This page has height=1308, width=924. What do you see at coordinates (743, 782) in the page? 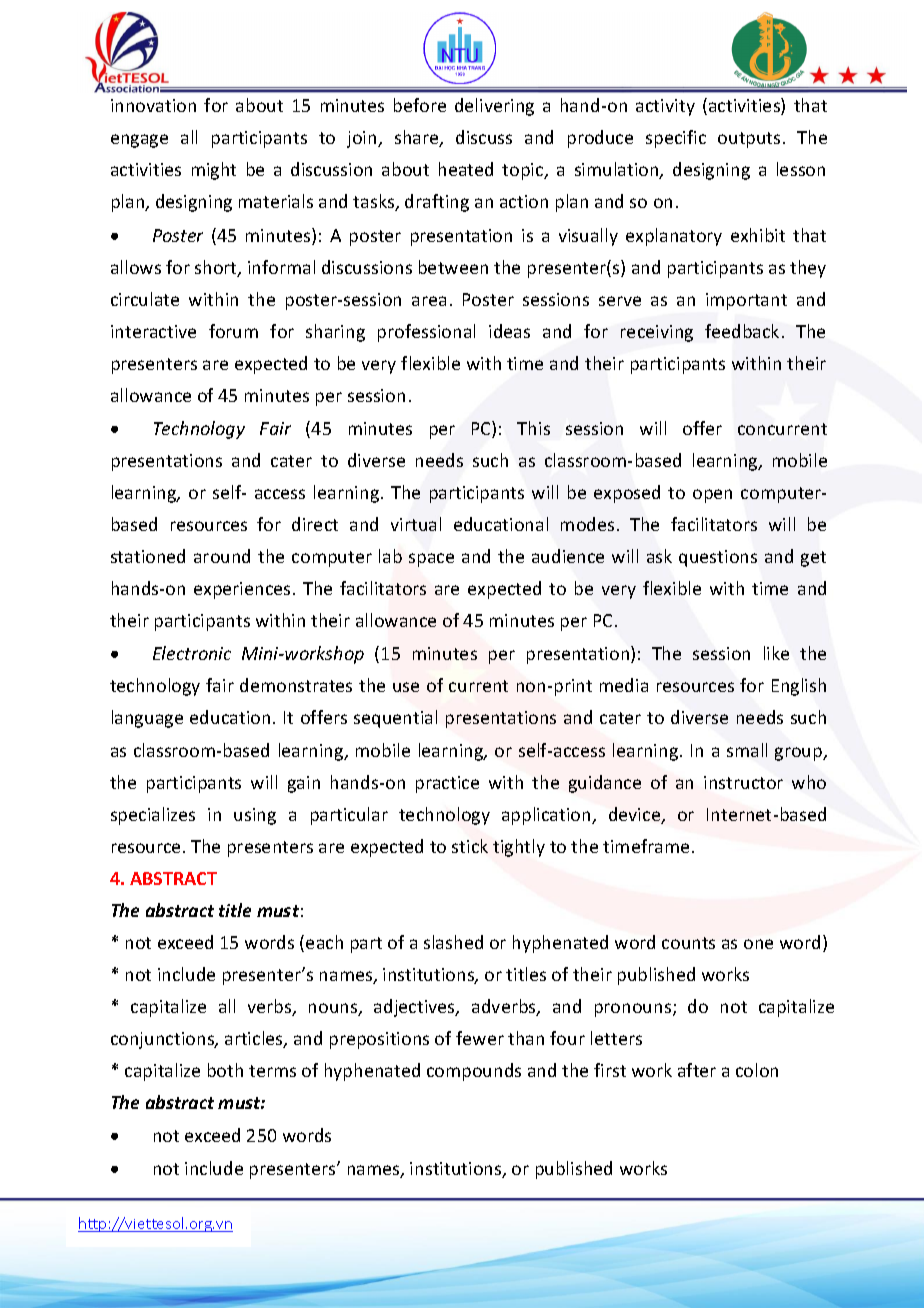
I see `instructor` at bounding box center [743, 782].
